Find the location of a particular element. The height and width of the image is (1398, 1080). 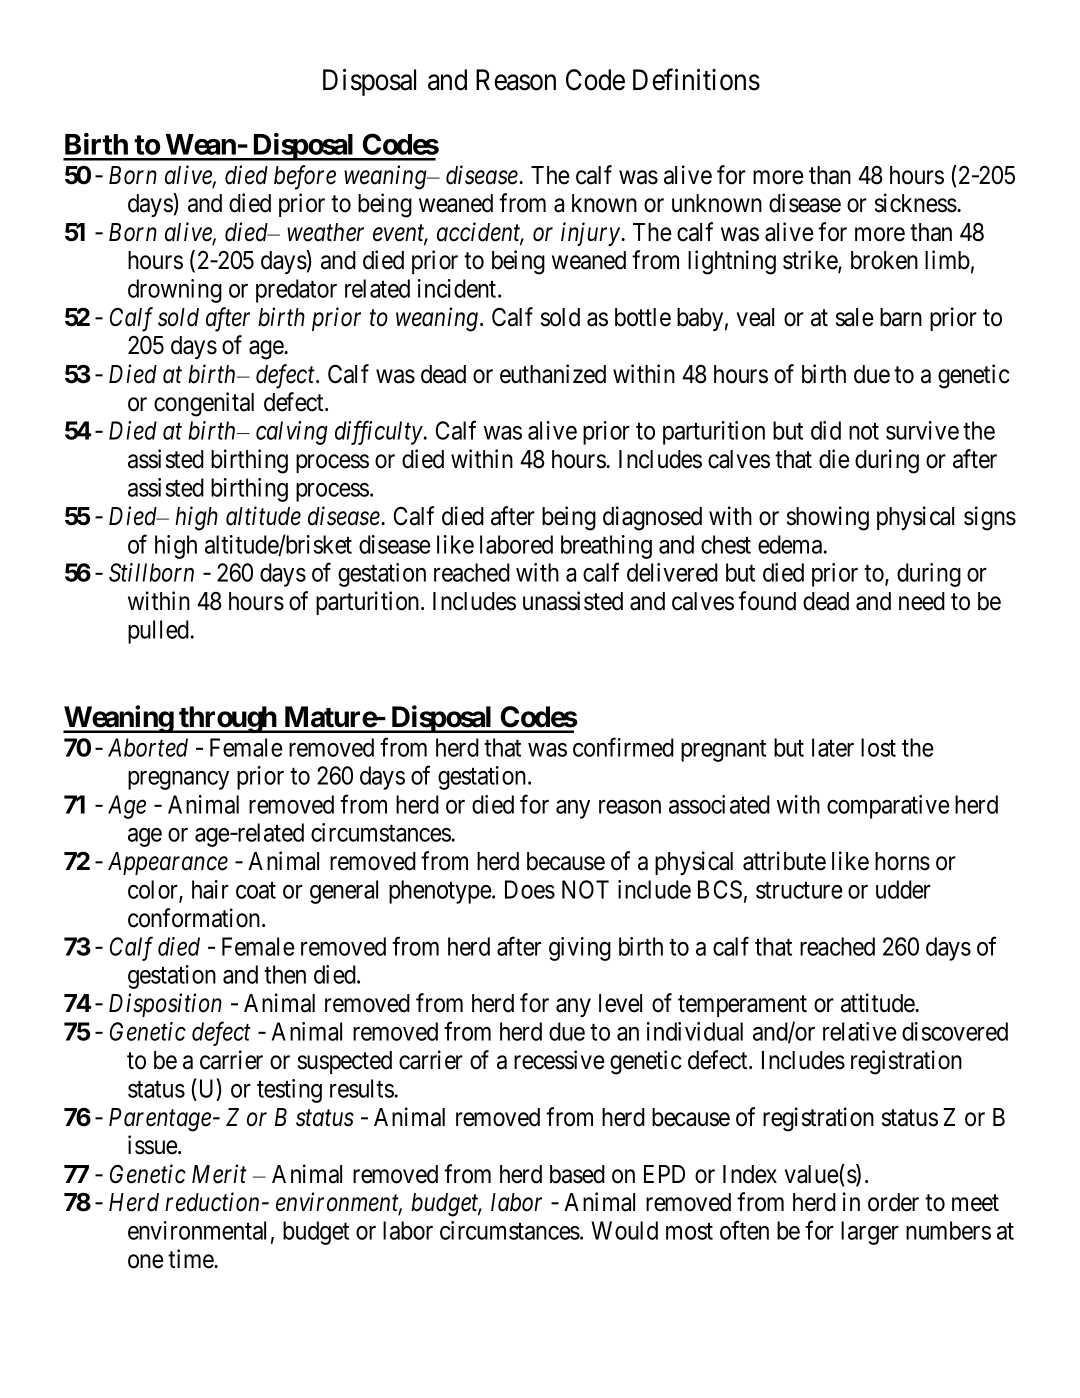

predator is located at coordinates (296, 291).
